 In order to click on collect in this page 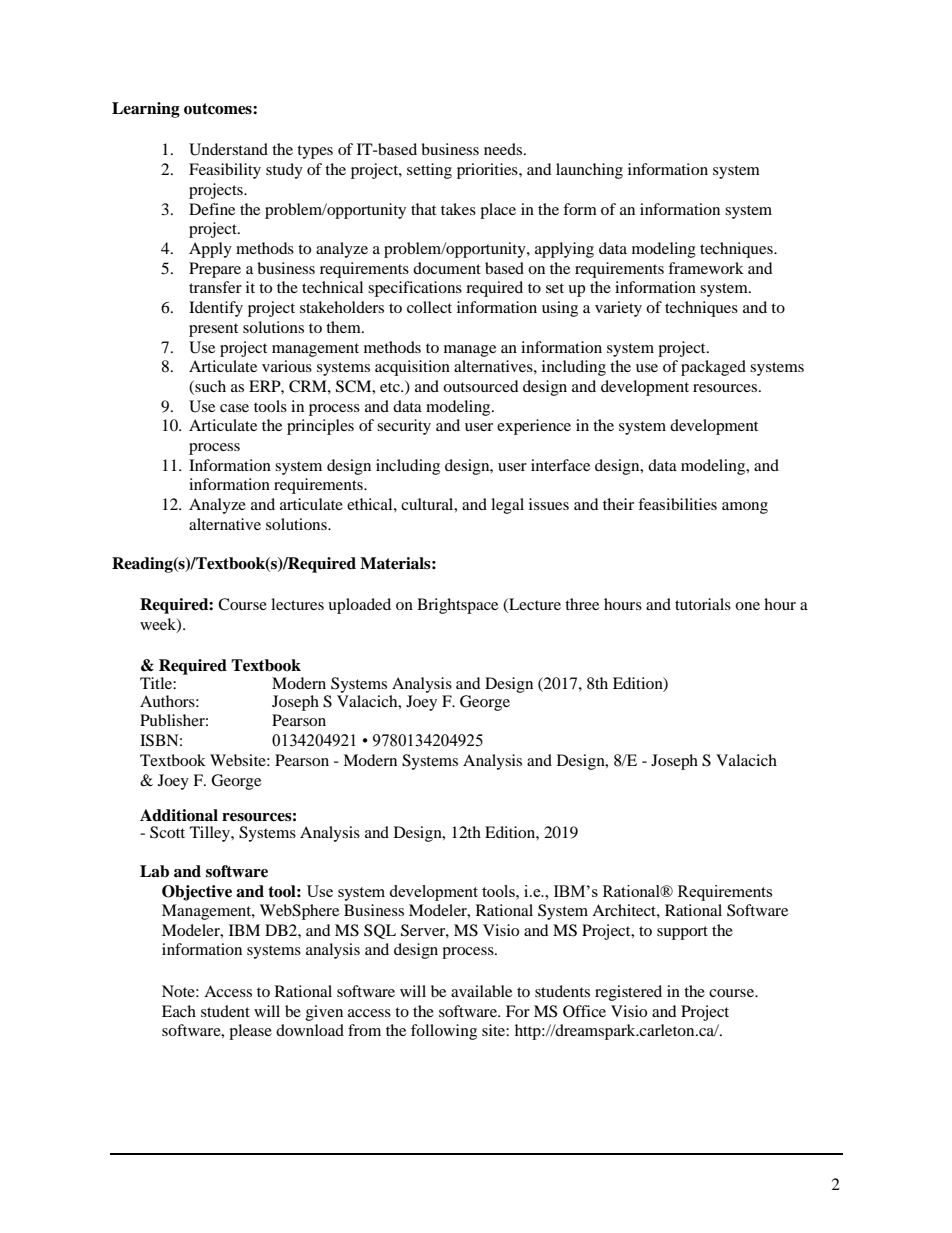, I will do `click(429, 307)`.
